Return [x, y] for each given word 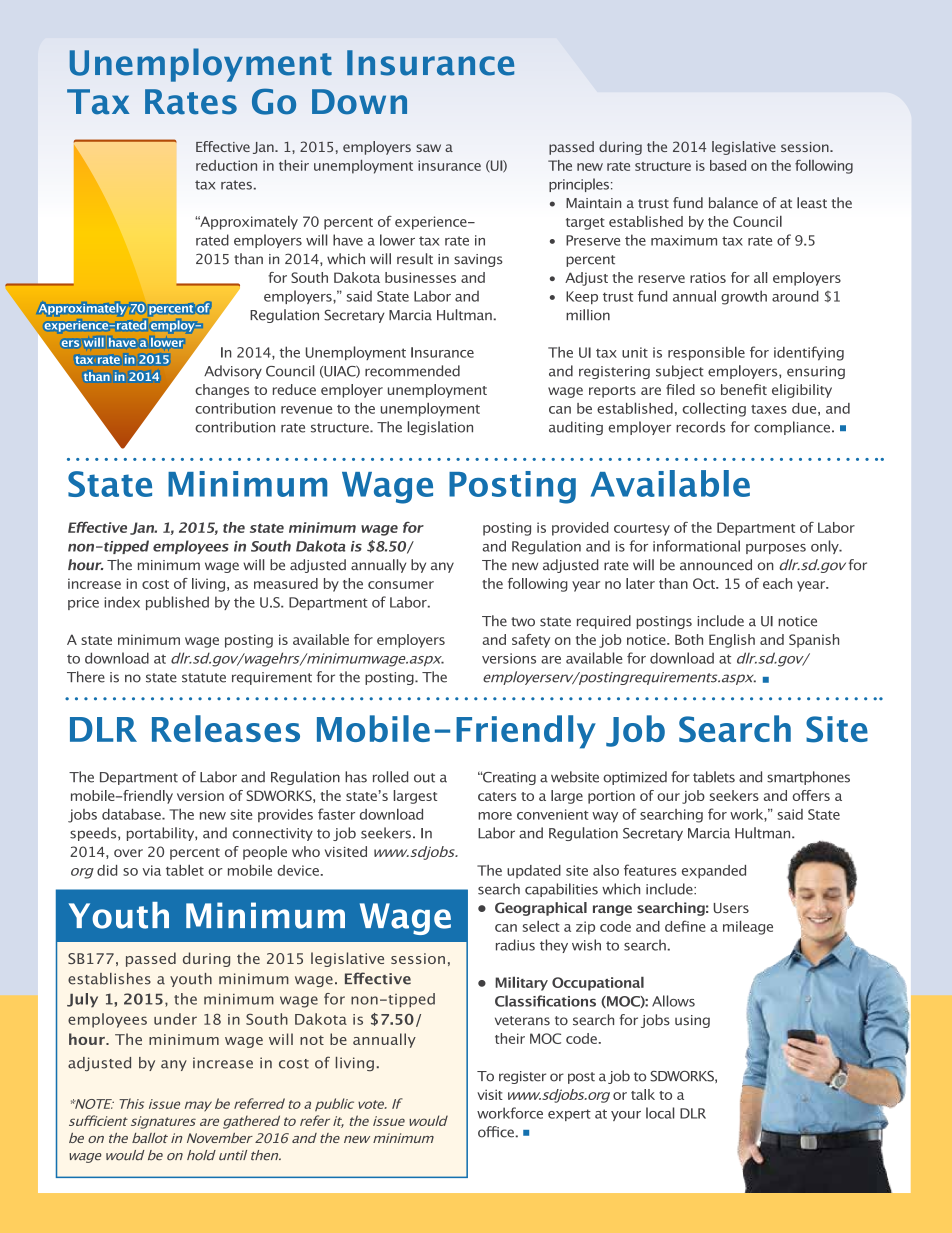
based [728, 165]
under [175, 1019]
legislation [440, 428]
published [177, 603]
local [660, 1113]
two [523, 622]
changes [222, 391]
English [732, 641]
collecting [714, 410]
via [151, 870]
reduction [226, 165]
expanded [714, 872]
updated [534, 872]
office [496, 1132]
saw [428, 148]
